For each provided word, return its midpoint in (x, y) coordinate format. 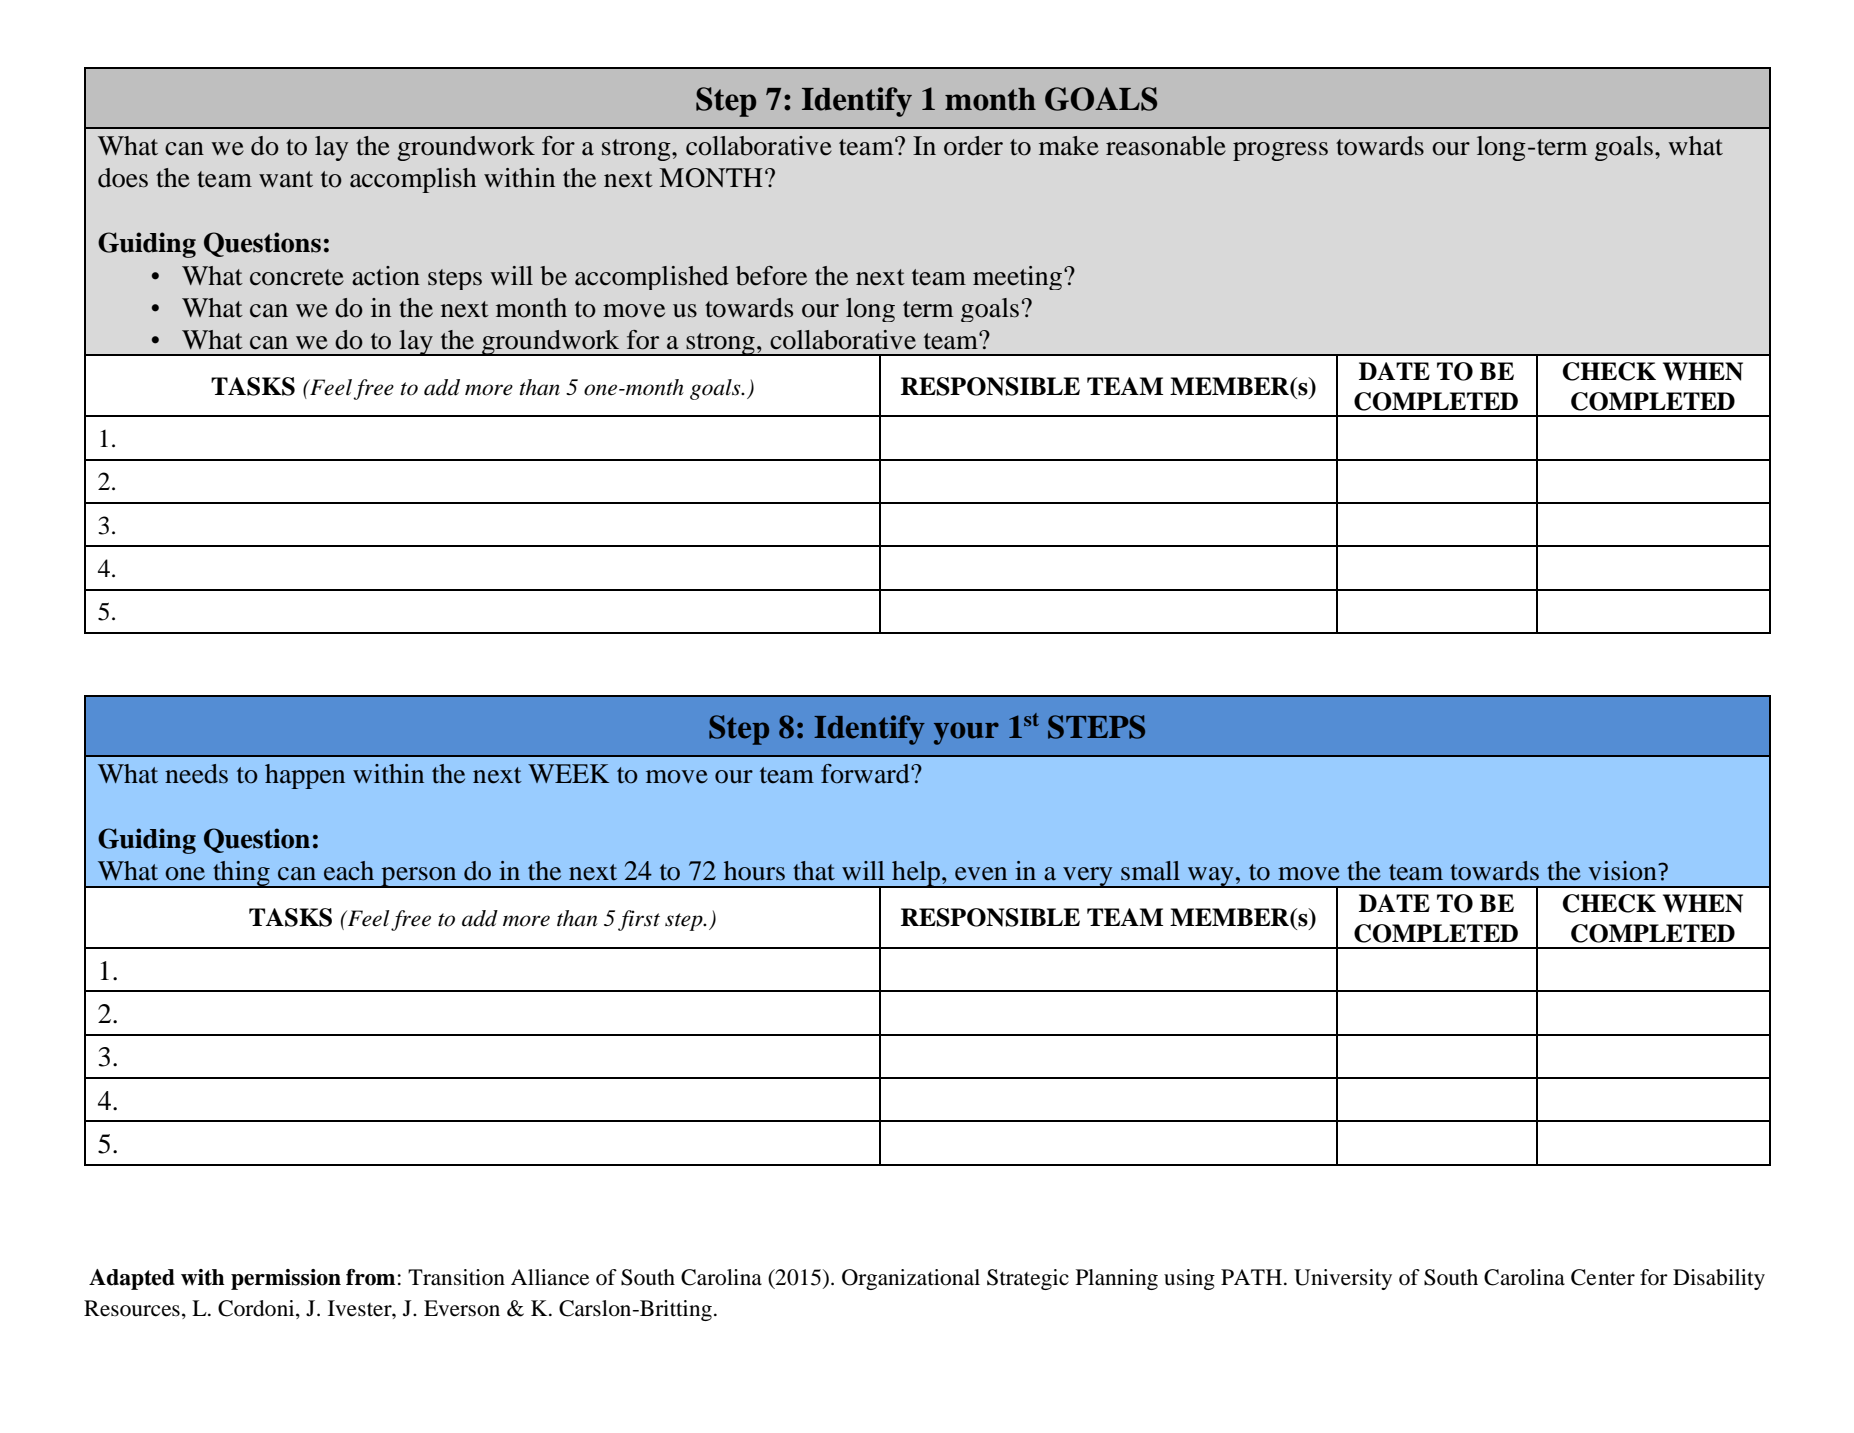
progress (1280, 151)
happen (305, 776)
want (286, 179)
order (973, 146)
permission (286, 1279)
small (1150, 871)
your (966, 733)
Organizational (911, 1279)
